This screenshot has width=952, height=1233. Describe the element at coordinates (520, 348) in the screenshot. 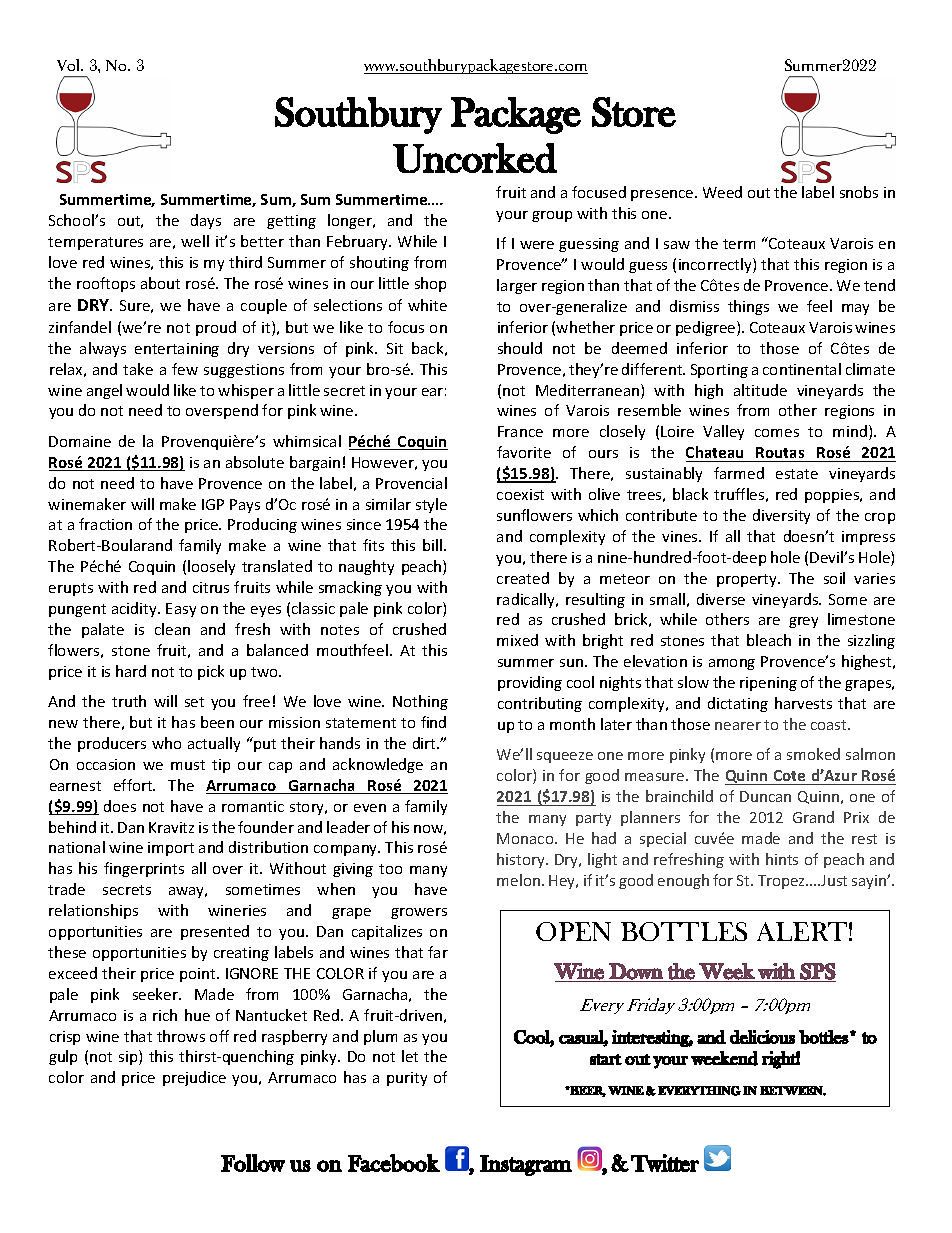

I see `should` at that location.
